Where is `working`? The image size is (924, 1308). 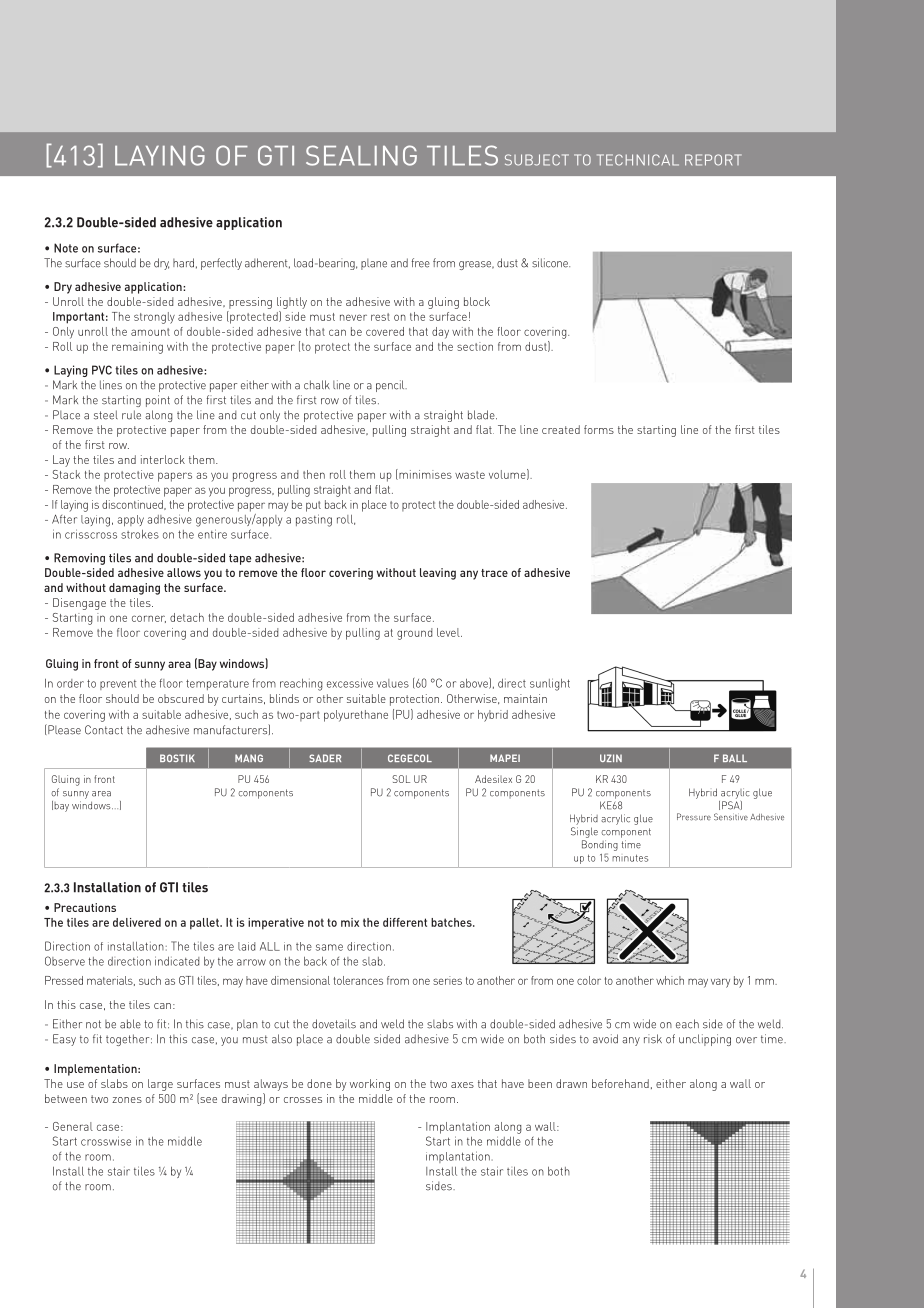 working is located at coordinates (370, 1085).
